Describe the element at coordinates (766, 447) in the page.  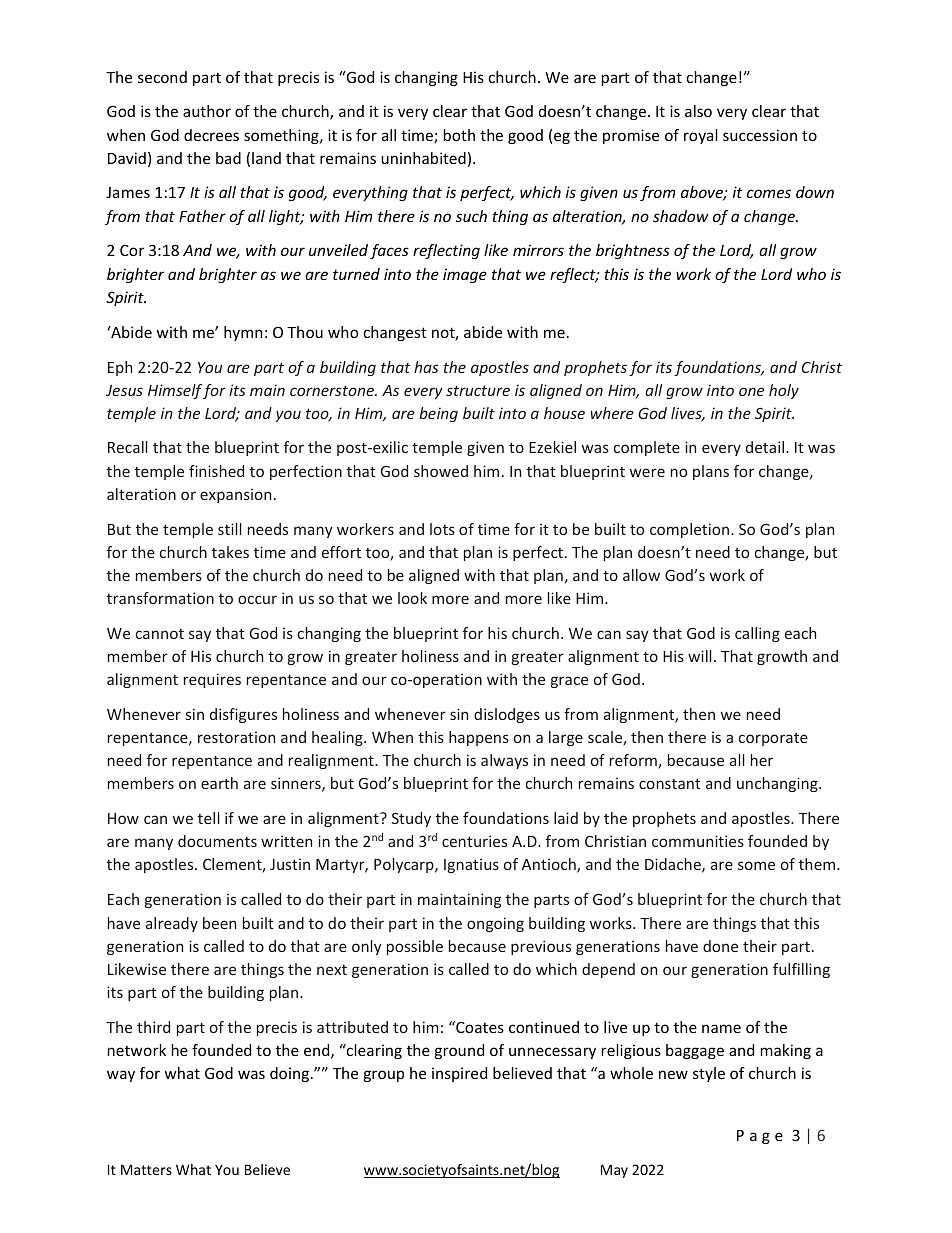
I see `detail` at that location.
